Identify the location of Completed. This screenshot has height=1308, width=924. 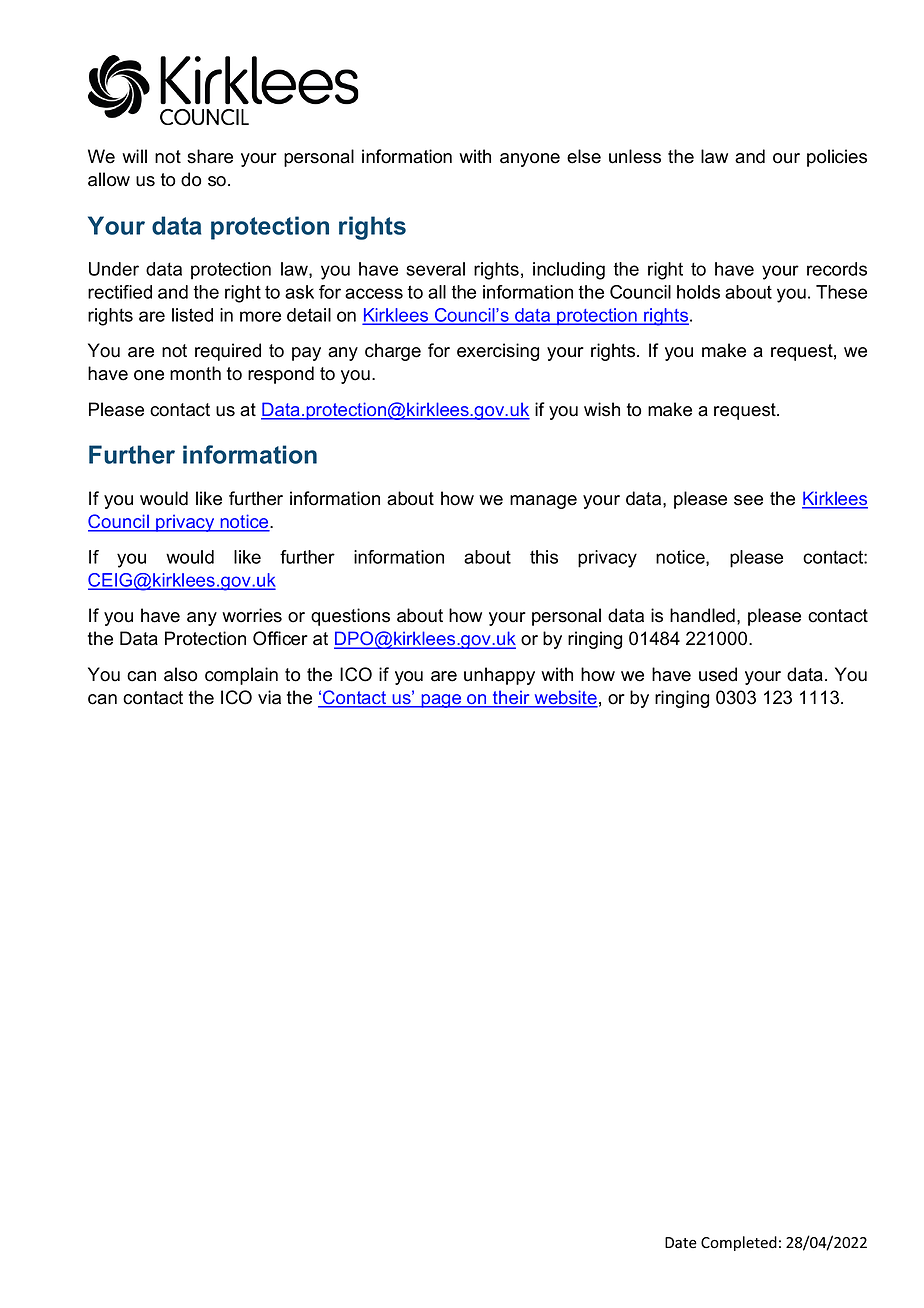
(739, 1243).
